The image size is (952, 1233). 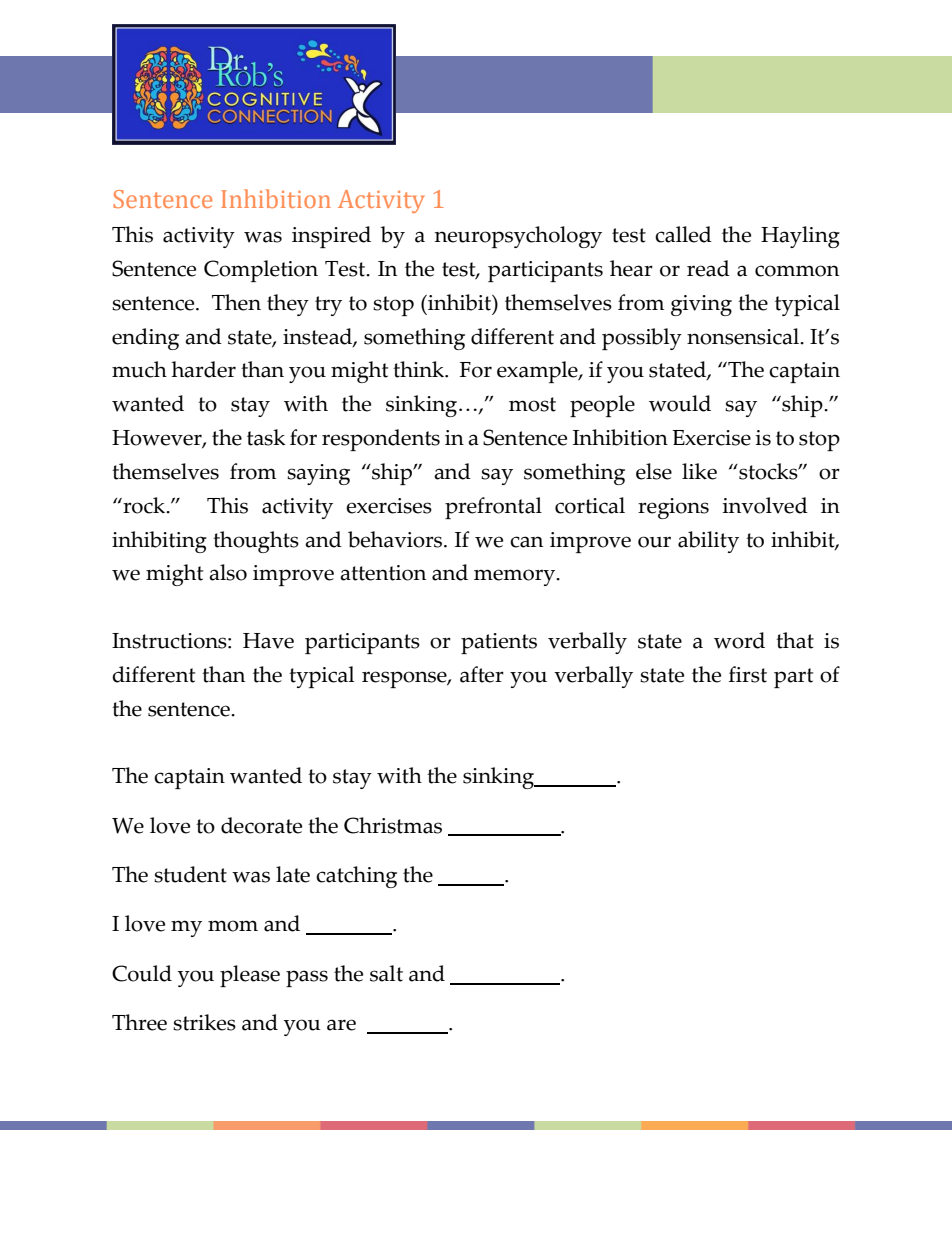 What do you see at coordinates (268, 641) in the page?
I see `Have` at bounding box center [268, 641].
